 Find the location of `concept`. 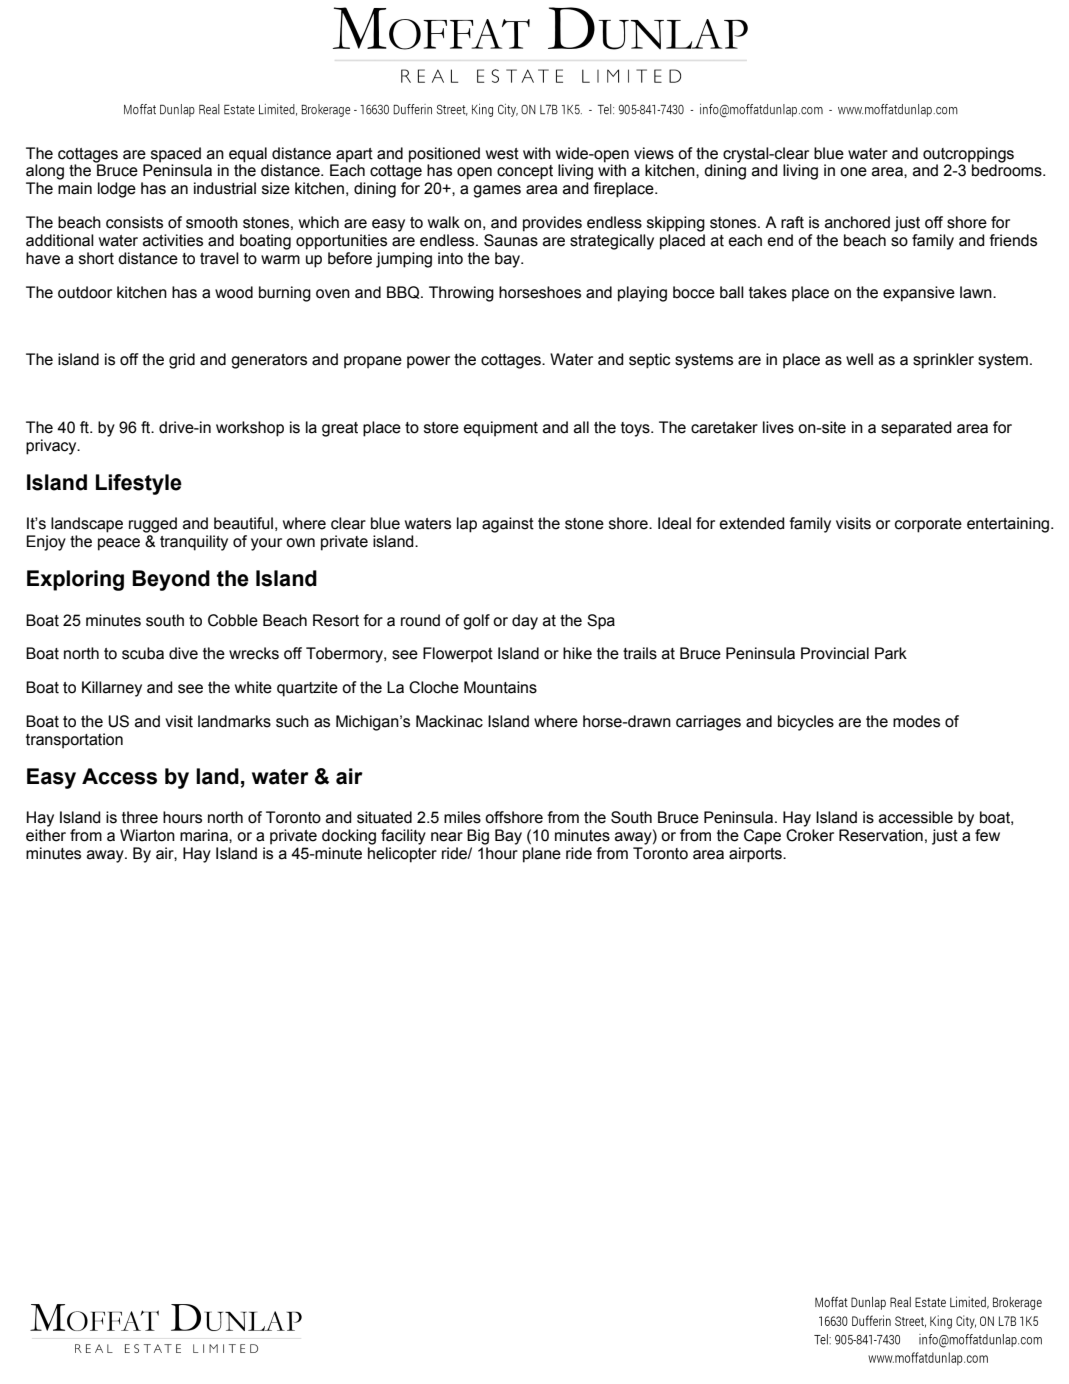

concept is located at coordinates (525, 172).
